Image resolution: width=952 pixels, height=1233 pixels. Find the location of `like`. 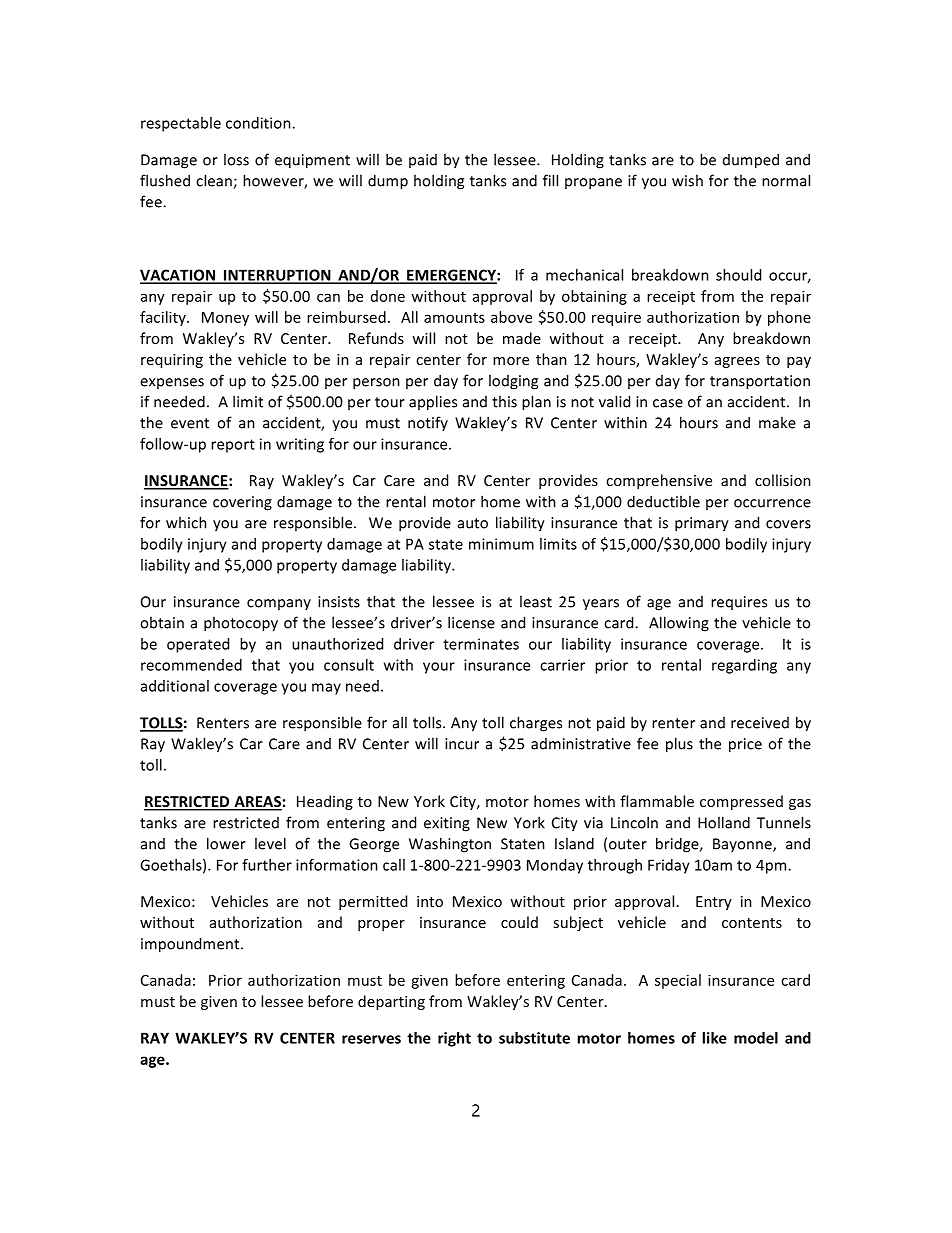

like is located at coordinates (714, 1038).
